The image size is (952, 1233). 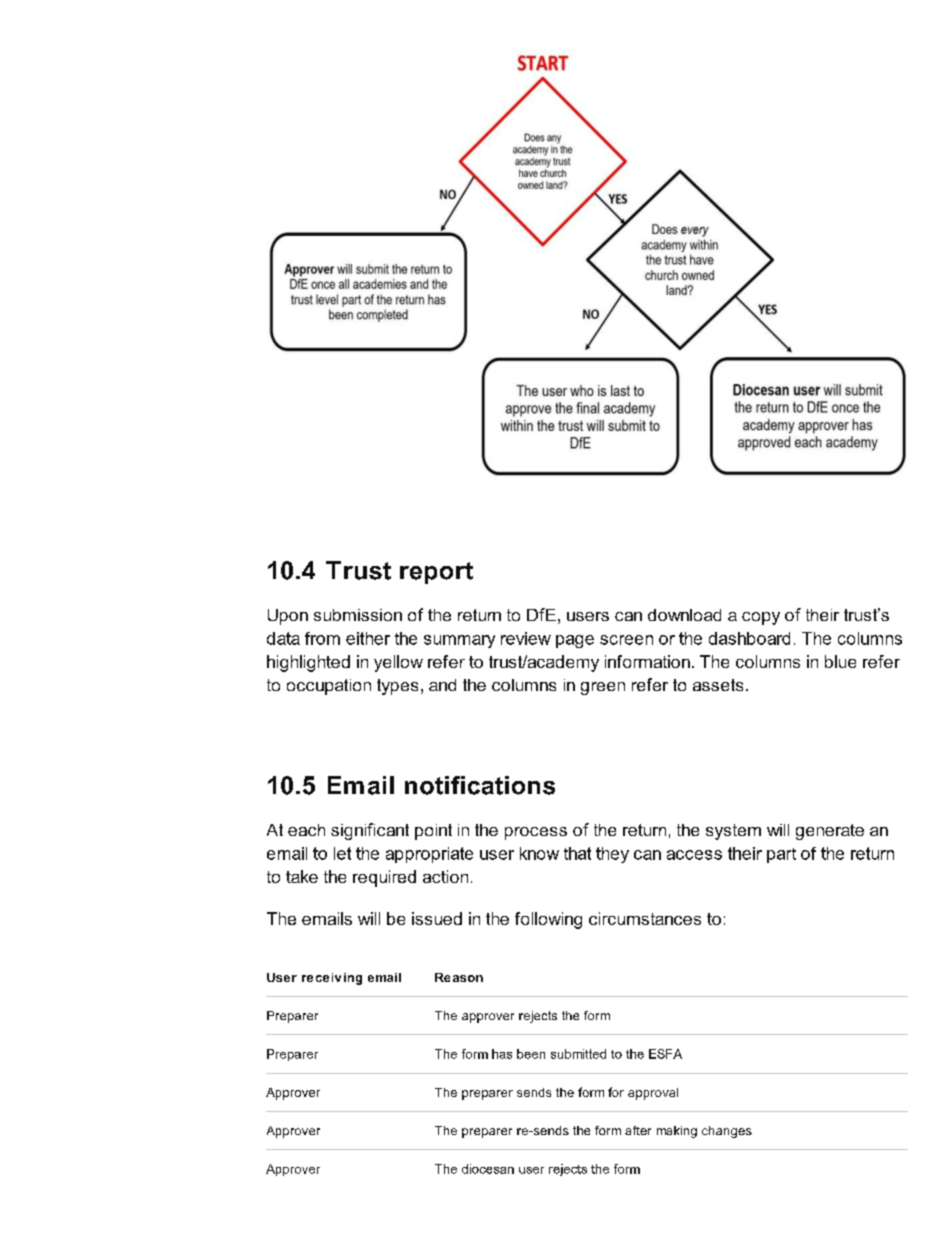 What do you see at coordinates (342, 853) in the screenshot?
I see `let` at bounding box center [342, 853].
